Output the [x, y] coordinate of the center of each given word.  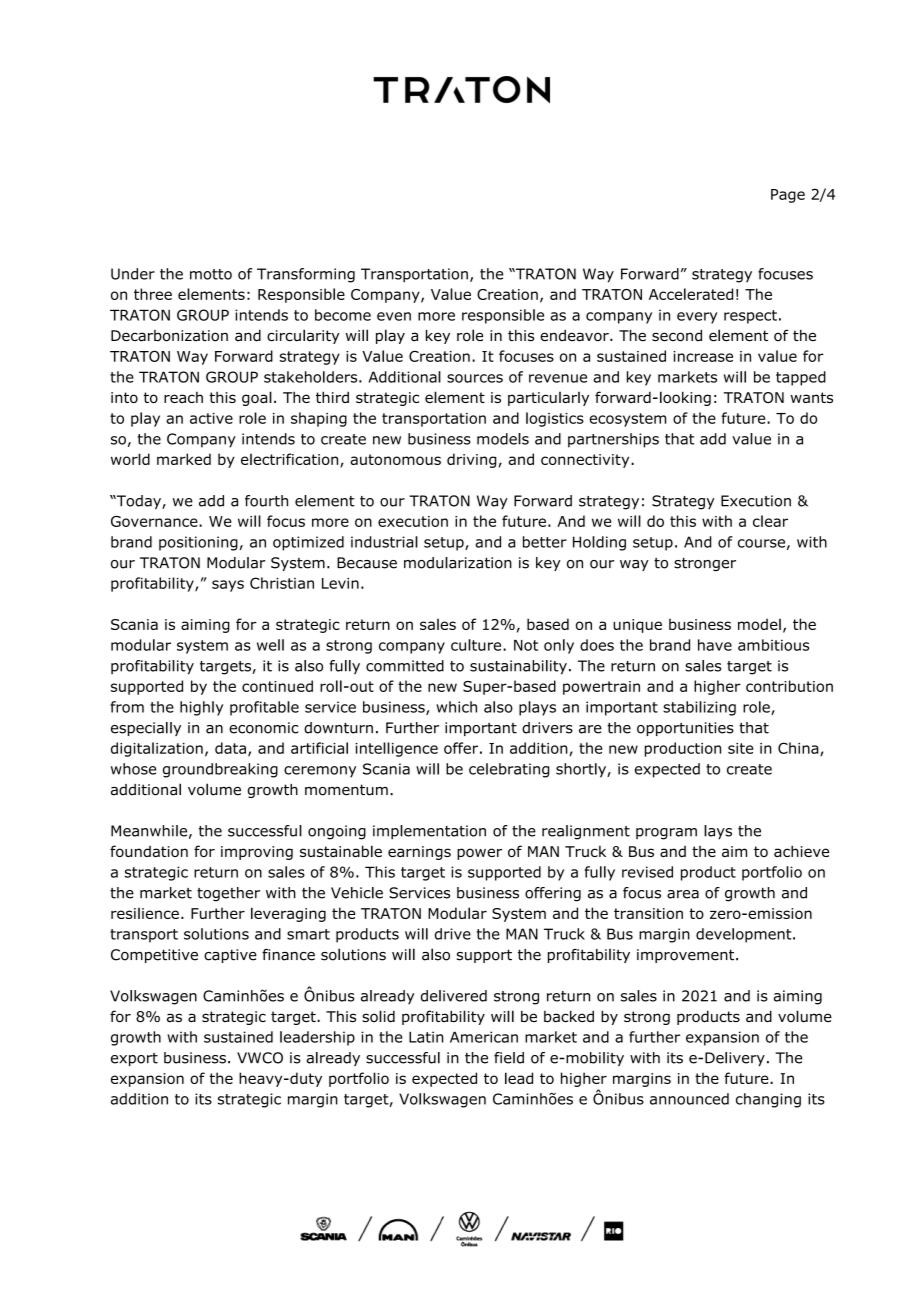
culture [477, 645]
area [683, 894]
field [509, 1058]
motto [211, 274]
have [715, 645]
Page [788, 196]
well [270, 645]
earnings [419, 853]
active [211, 418]
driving [471, 460]
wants [812, 397]
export [134, 1059]
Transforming [306, 275]
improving [257, 853]
